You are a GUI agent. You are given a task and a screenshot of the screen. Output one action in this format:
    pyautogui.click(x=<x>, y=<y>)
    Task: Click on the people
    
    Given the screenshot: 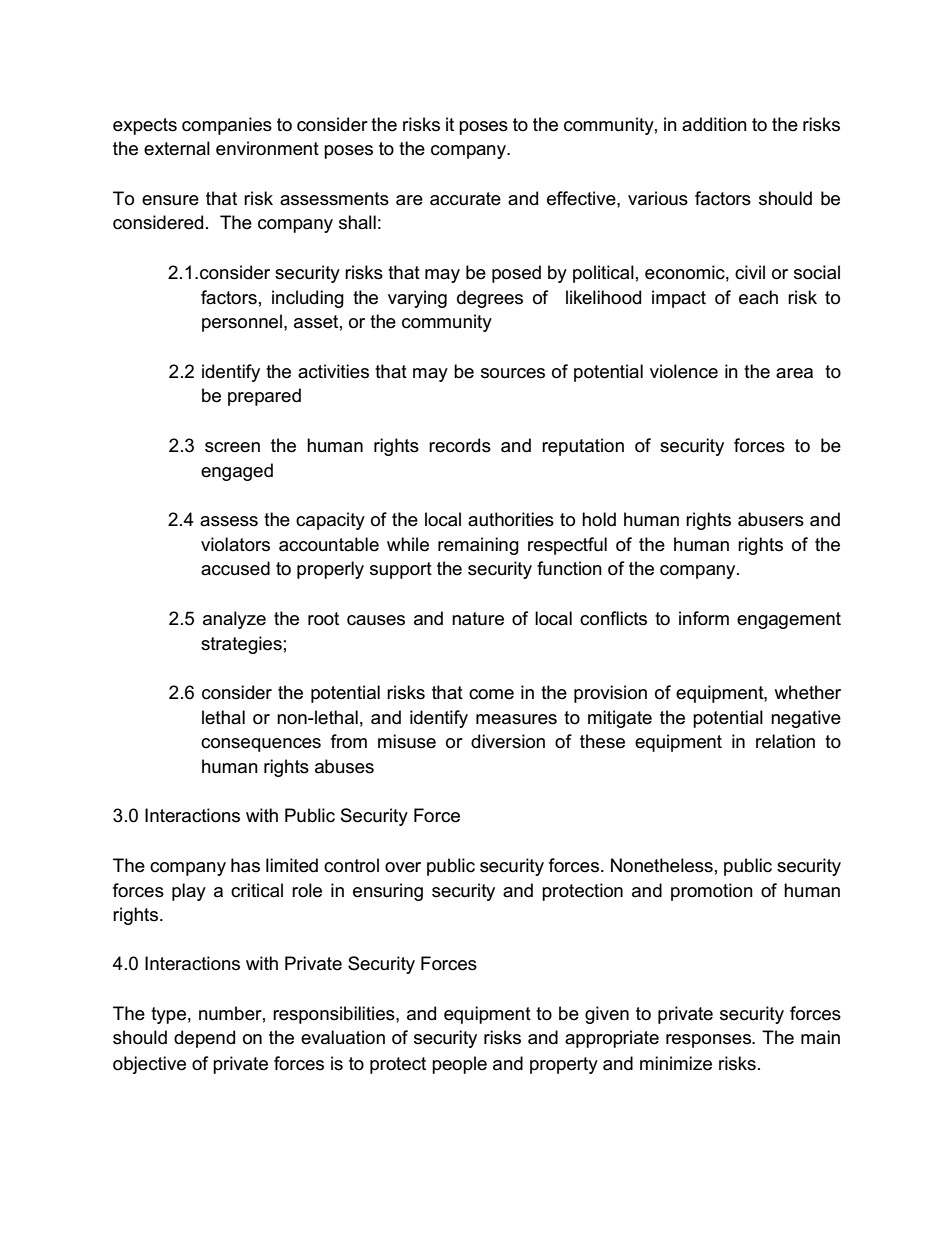 What is the action you would take?
    pyautogui.click(x=459, y=1065)
